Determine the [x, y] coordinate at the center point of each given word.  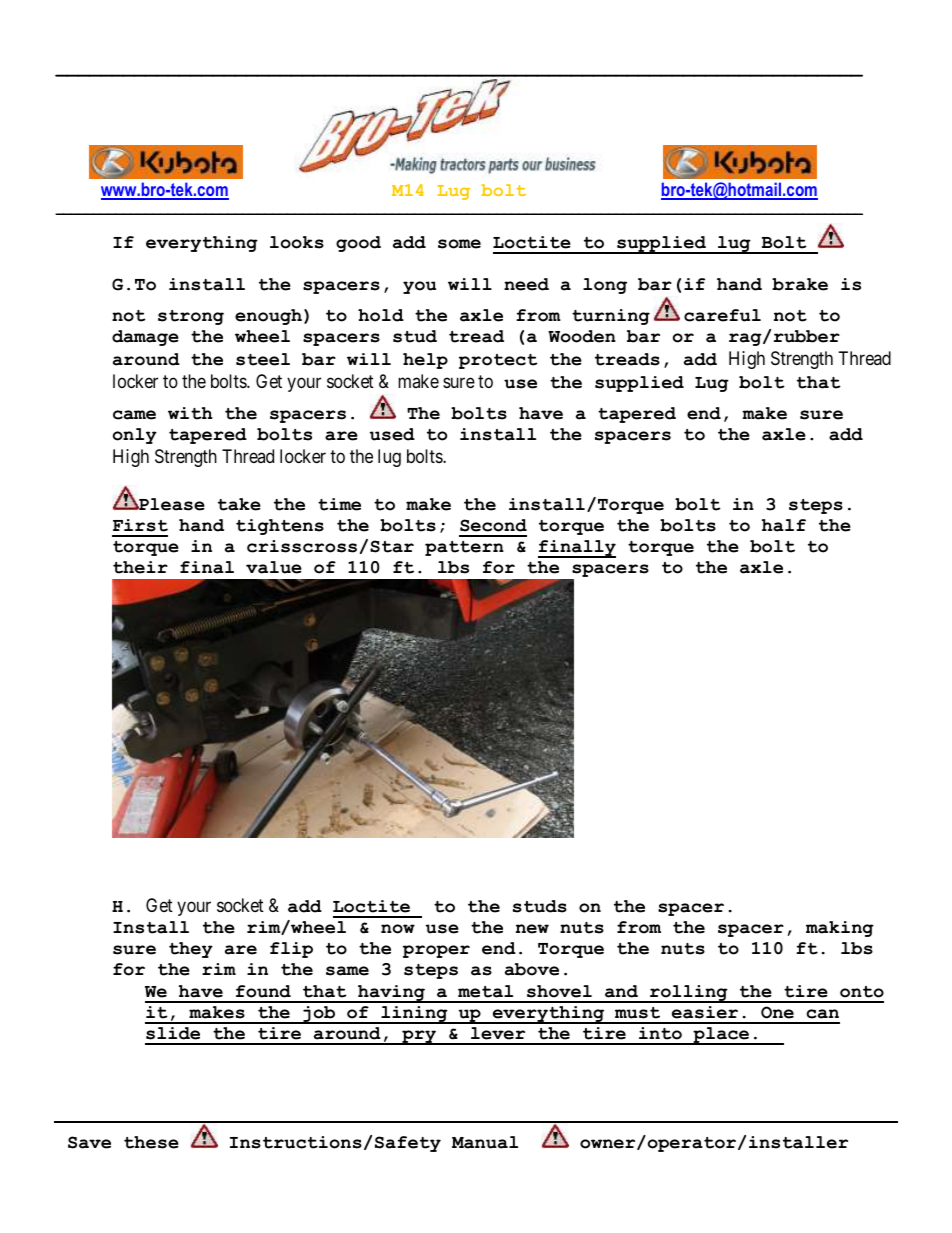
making [840, 929]
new [532, 929]
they [191, 950]
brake [800, 284]
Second [493, 525]
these [151, 1142]
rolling [689, 994]
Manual [485, 1142]
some [459, 244]
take [239, 504]
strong [191, 317]
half [784, 525]
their [140, 567]
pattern [464, 548]
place [721, 1036]
